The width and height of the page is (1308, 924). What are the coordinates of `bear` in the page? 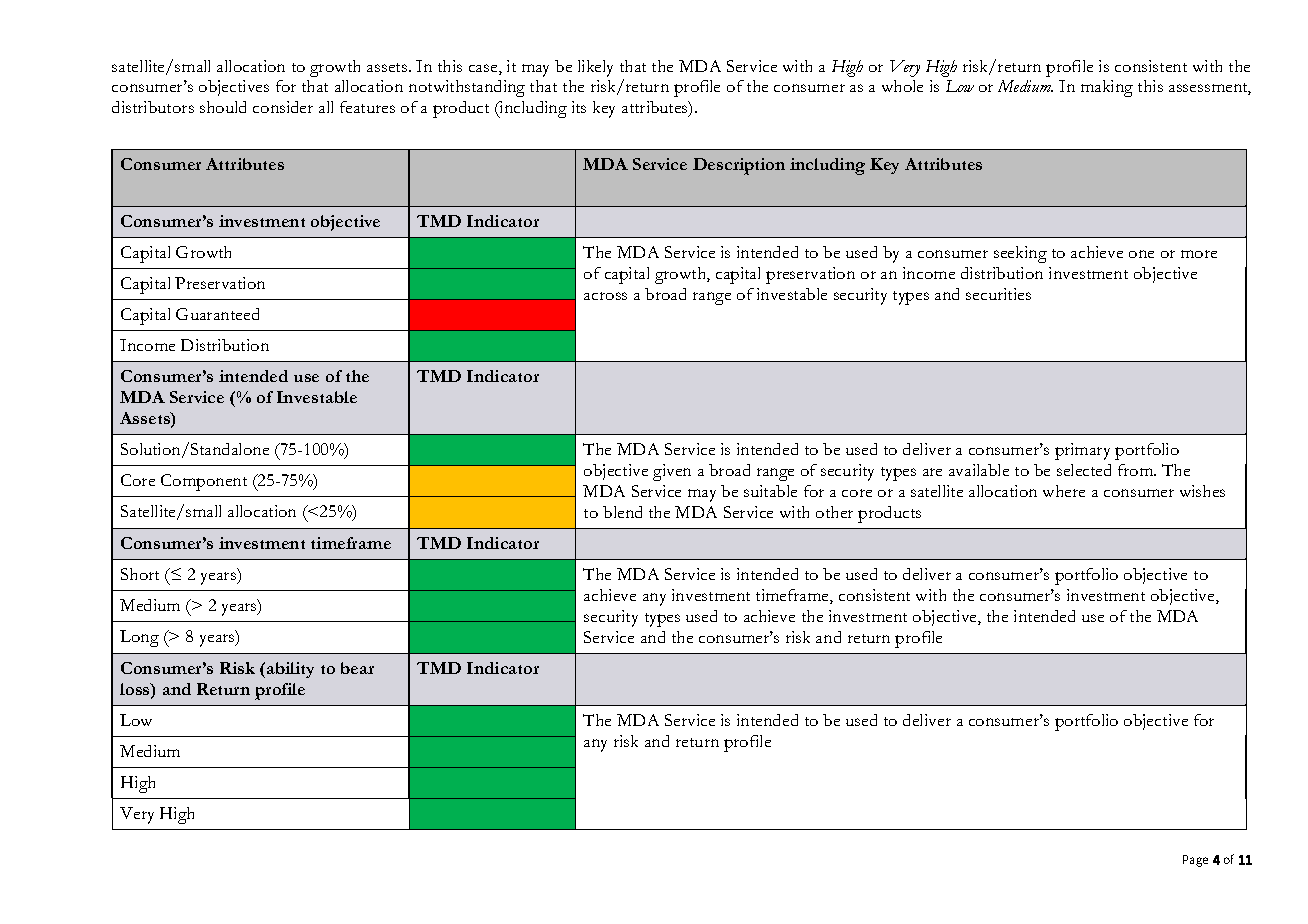 It's located at (357, 668).
